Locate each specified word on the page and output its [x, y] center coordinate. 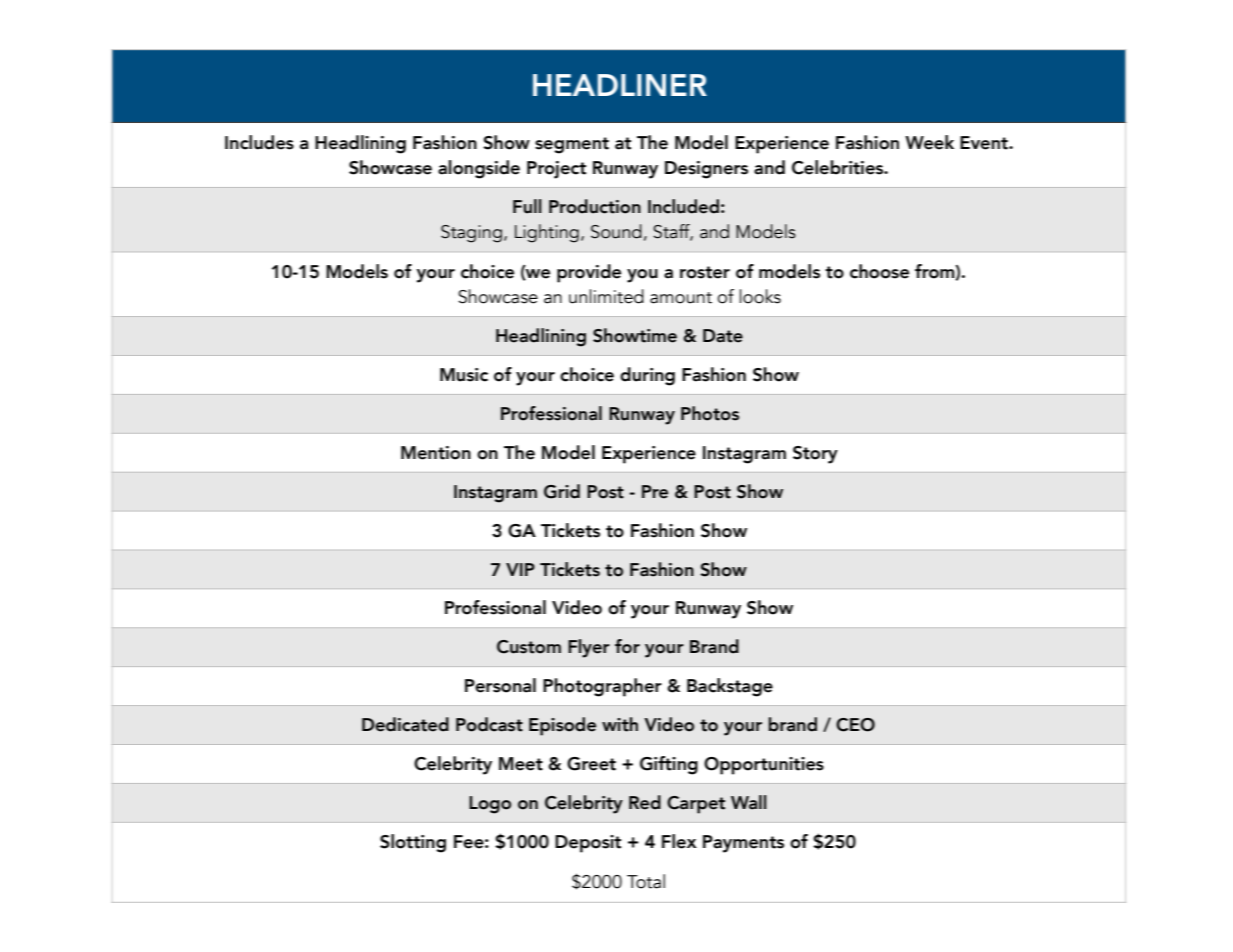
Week [929, 142]
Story [815, 455]
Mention [436, 453]
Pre [655, 492]
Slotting [413, 843]
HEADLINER [620, 85]
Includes [259, 142]
